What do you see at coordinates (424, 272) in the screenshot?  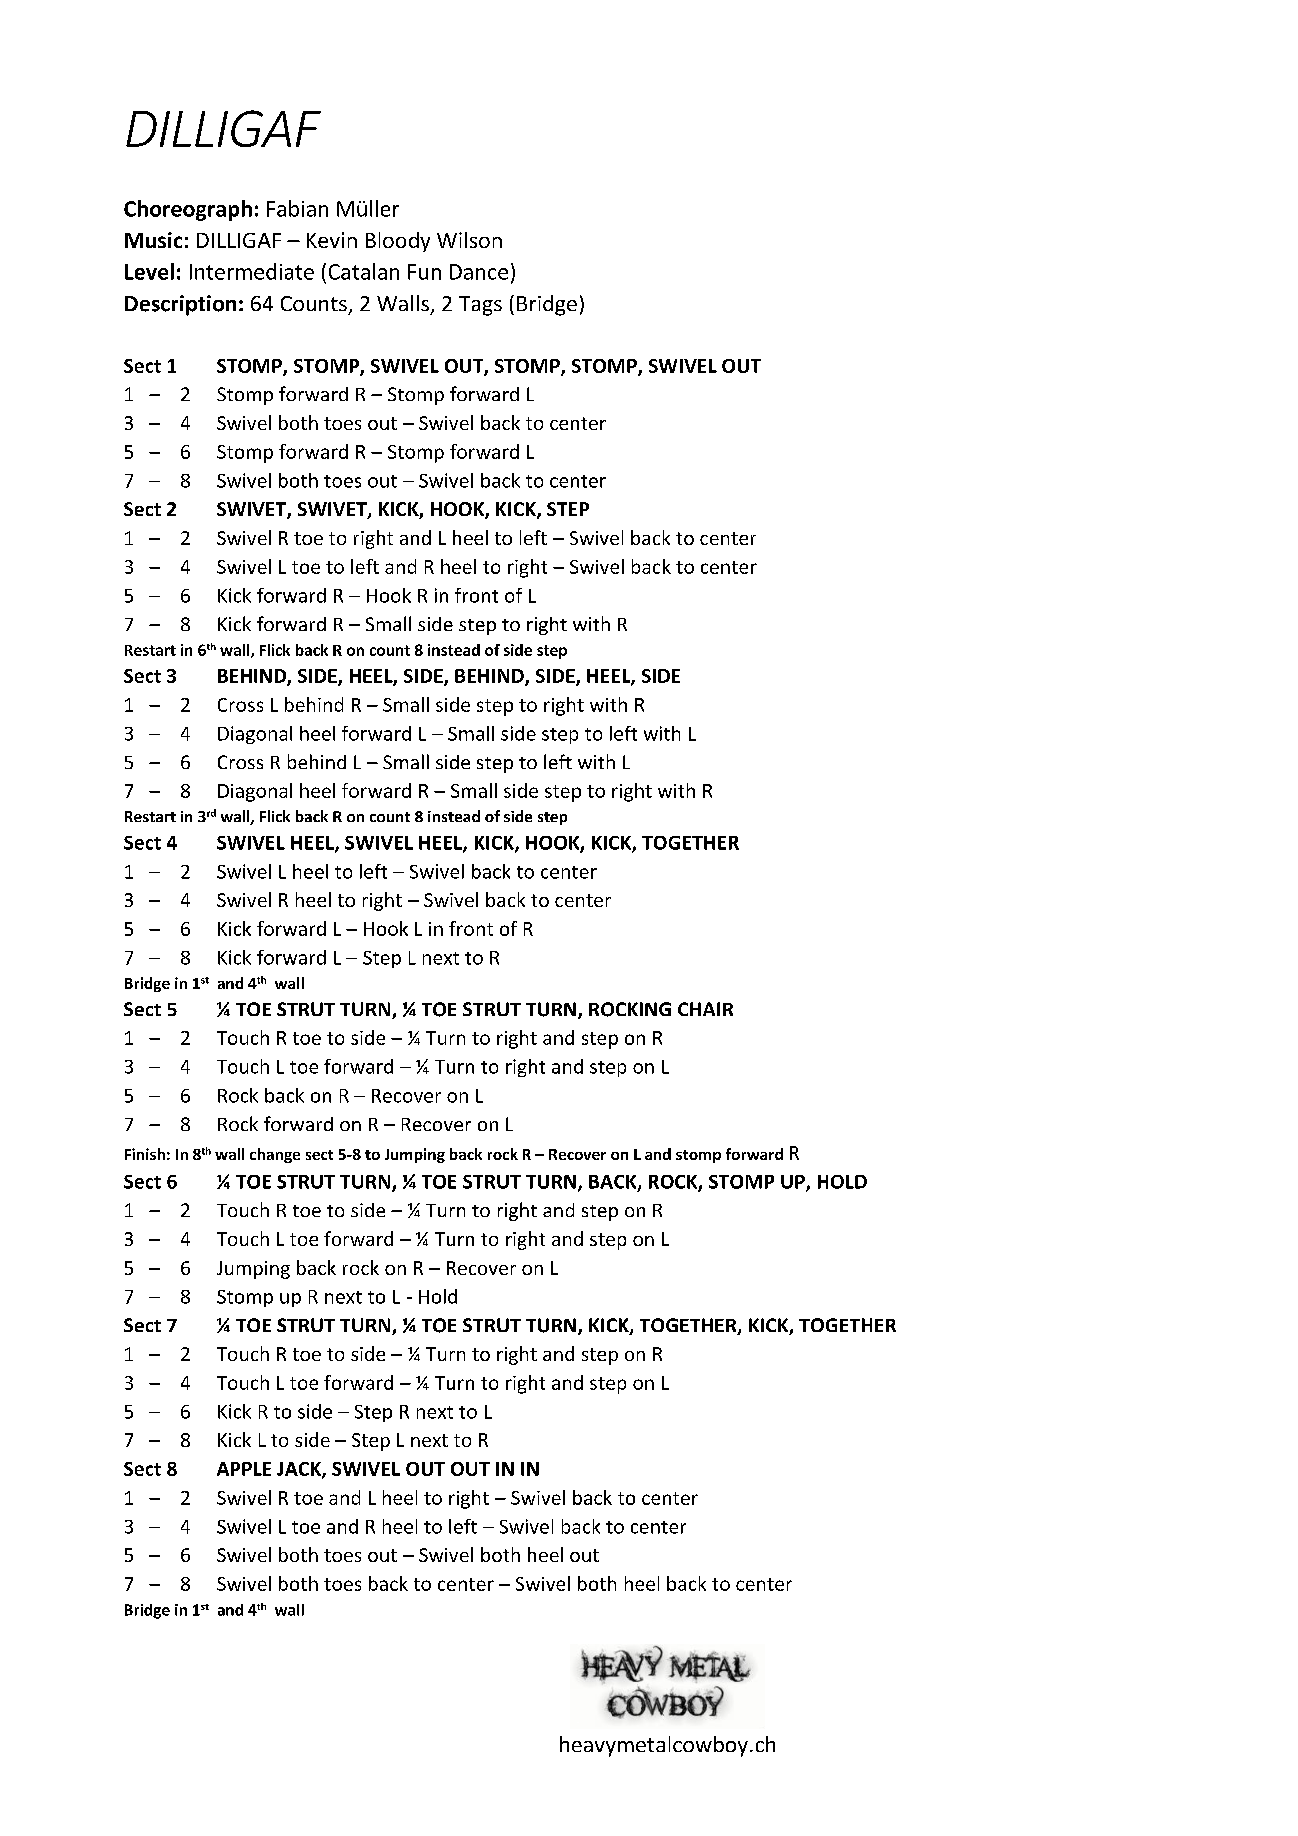 I see `Fun` at bounding box center [424, 272].
